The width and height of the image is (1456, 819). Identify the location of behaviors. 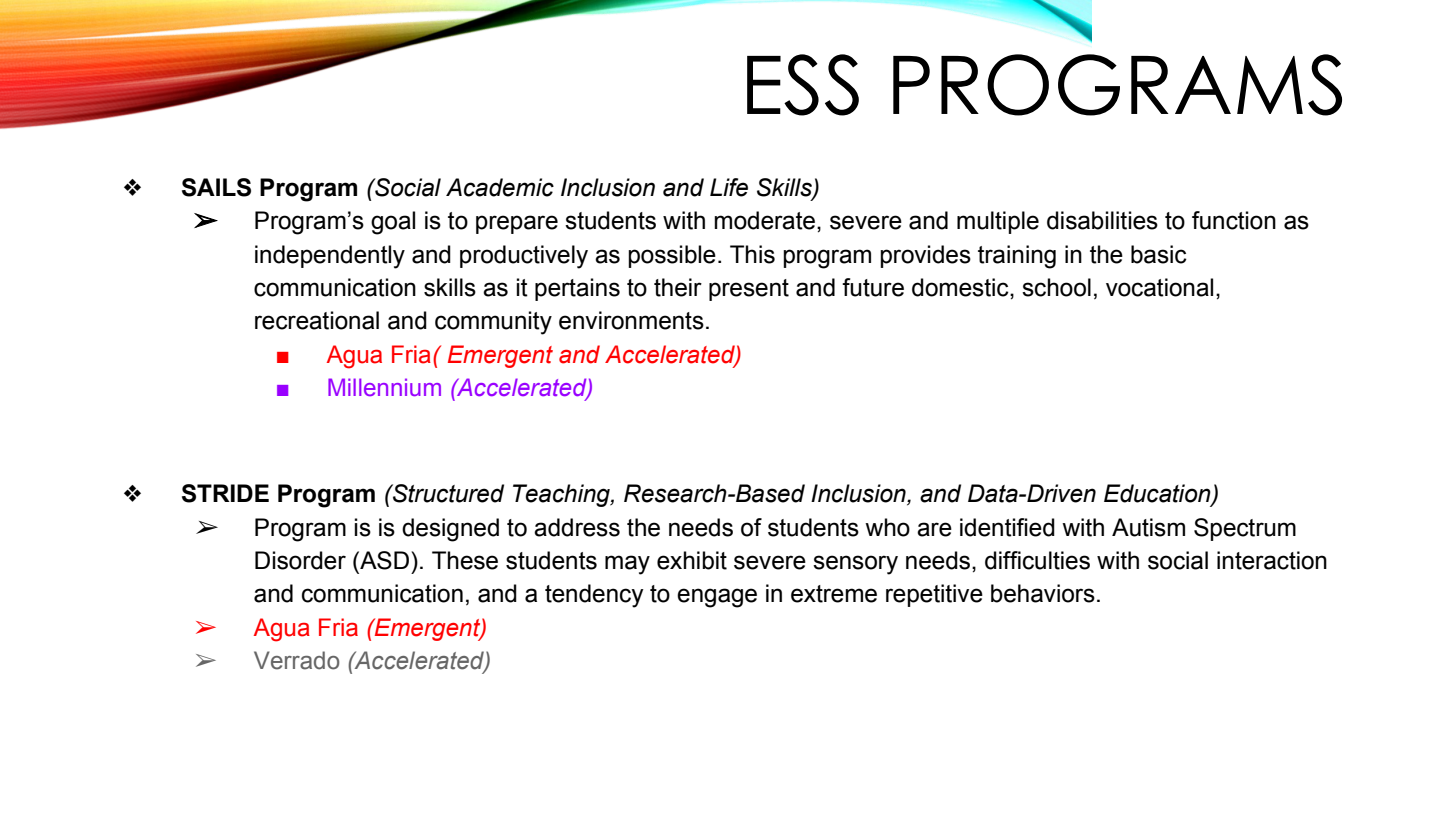
(1043, 593).
